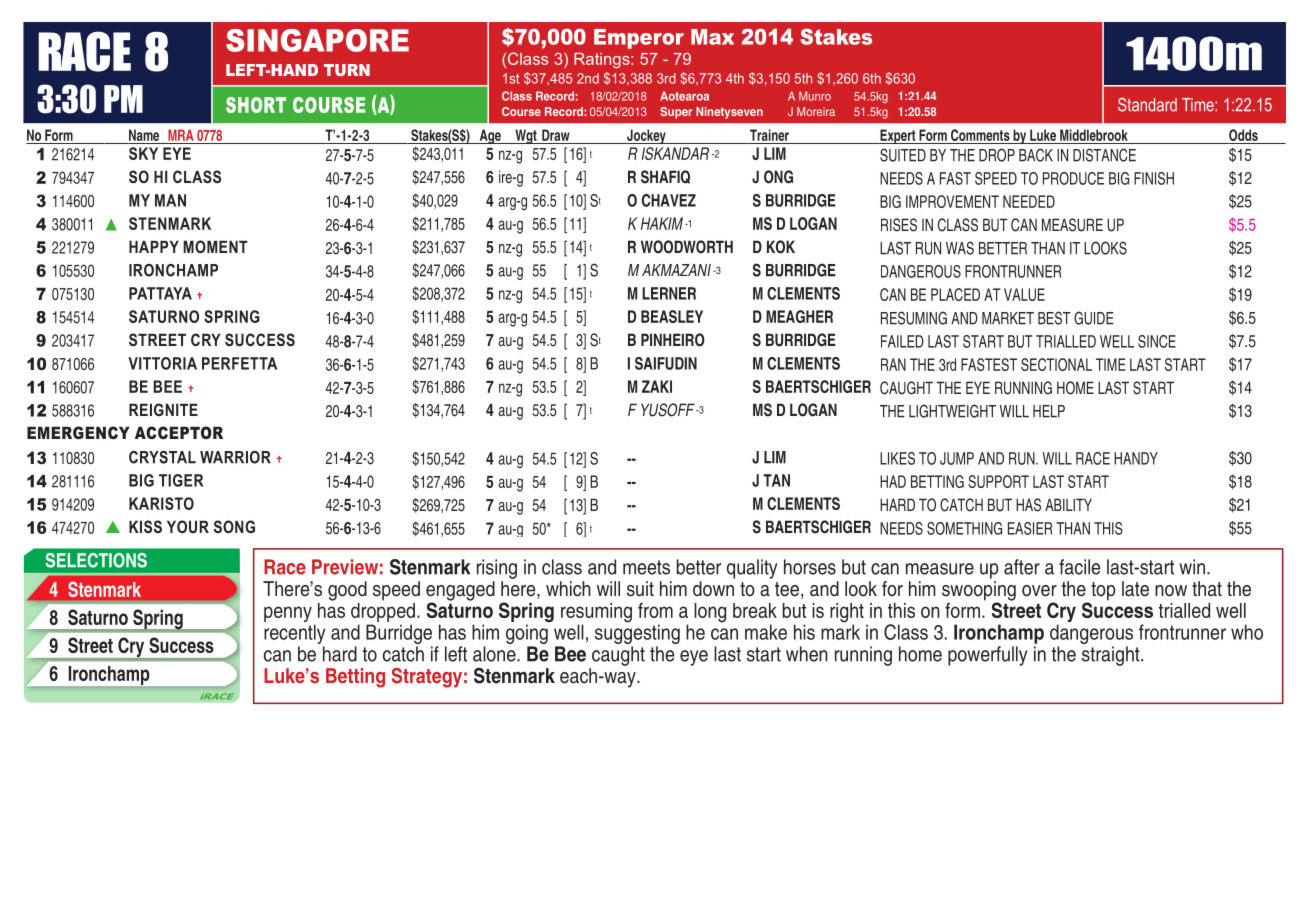  I want to click on CHAVEZ, so click(669, 200).
